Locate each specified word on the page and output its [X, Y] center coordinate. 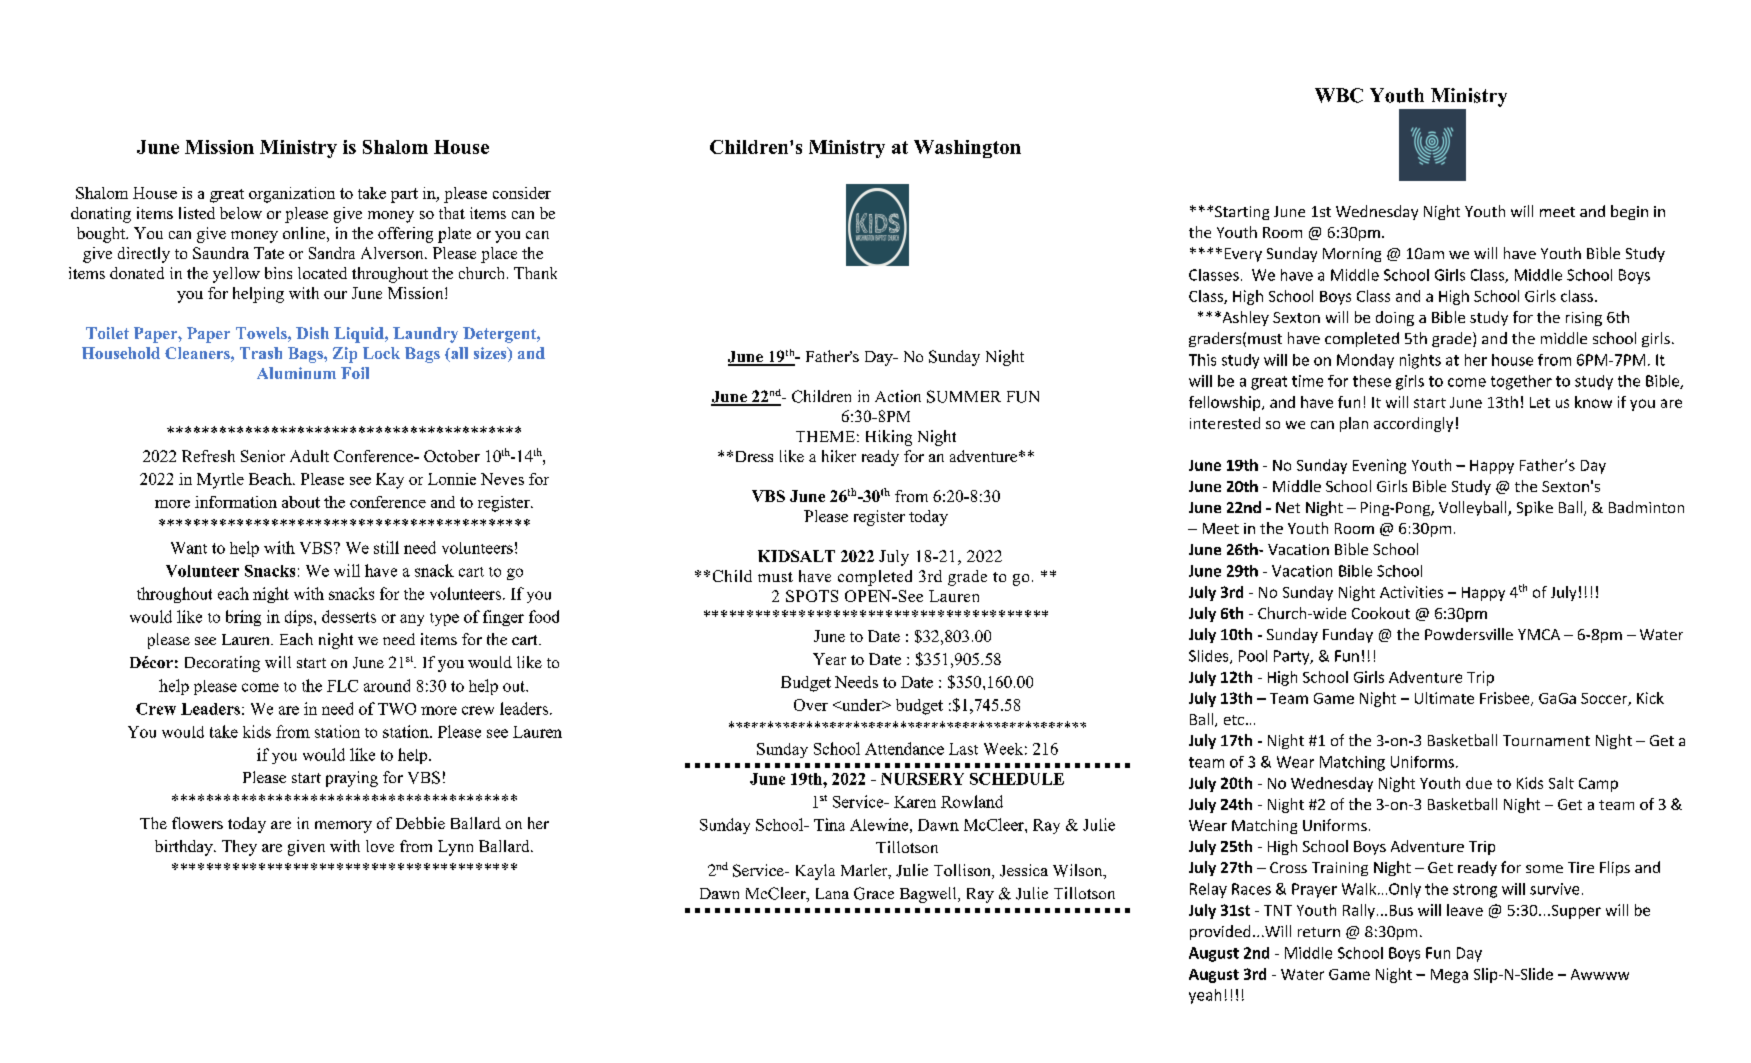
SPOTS [812, 596]
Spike [1535, 508]
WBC [1339, 95]
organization [292, 195]
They [239, 848]
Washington [967, 149]
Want [189, 548]
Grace [874, 893]
